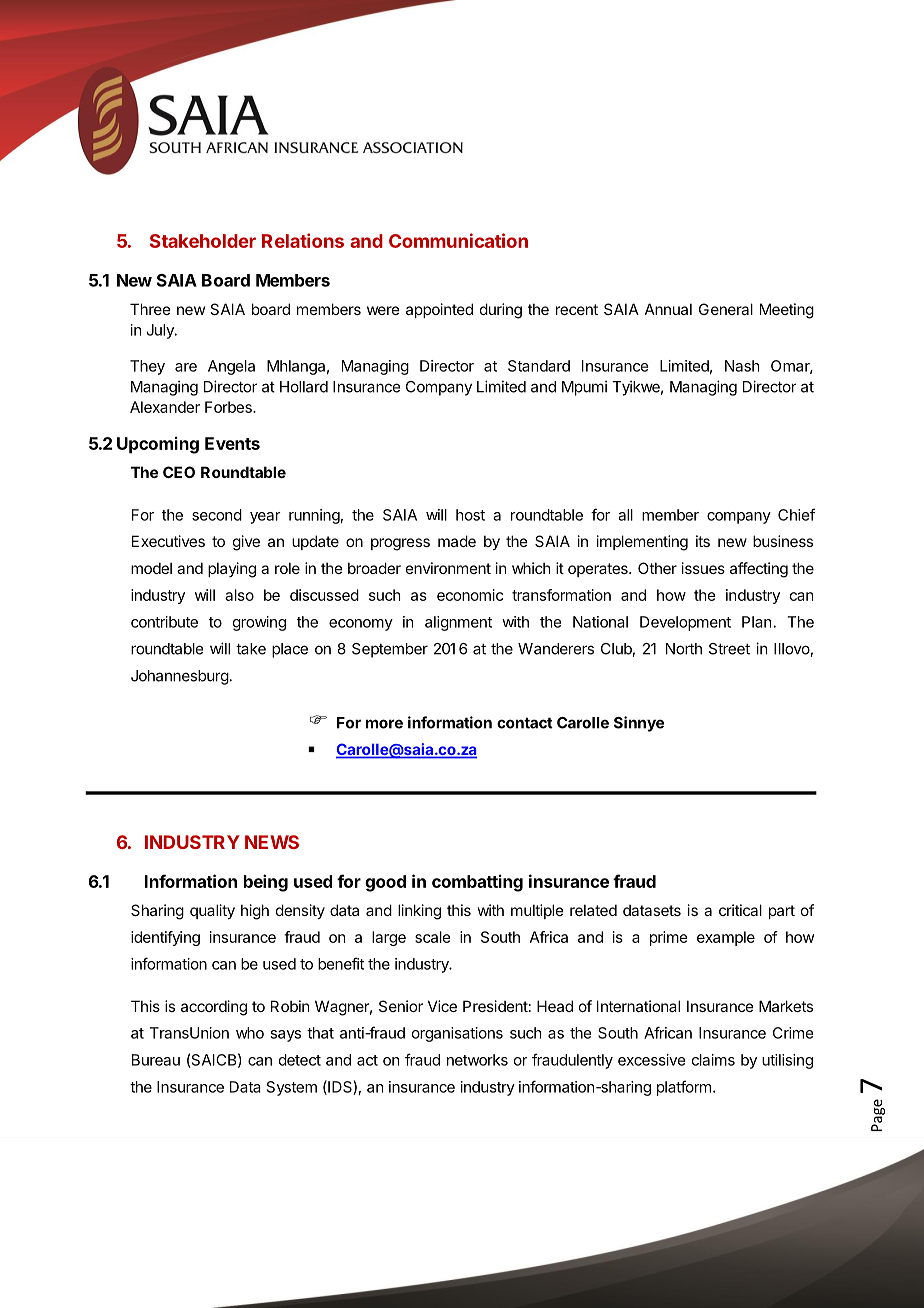  What do you see at coordinates (458, 240) in the screenshot?
I see `Communication` at bounding box center [458, 240].
